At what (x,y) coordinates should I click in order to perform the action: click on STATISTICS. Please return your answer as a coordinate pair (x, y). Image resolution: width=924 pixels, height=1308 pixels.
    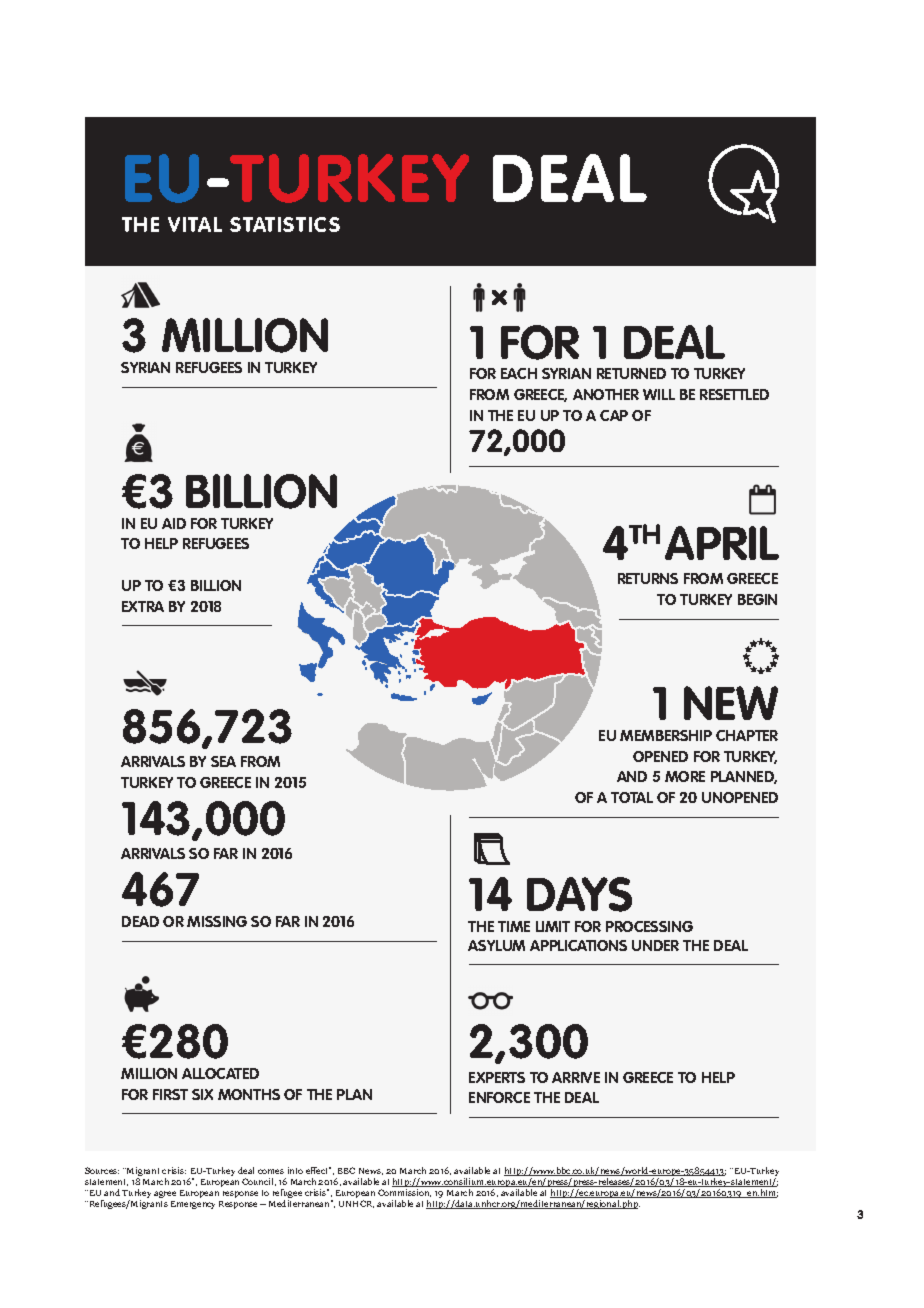
    Looking at the image, I should click on (285, 224).
